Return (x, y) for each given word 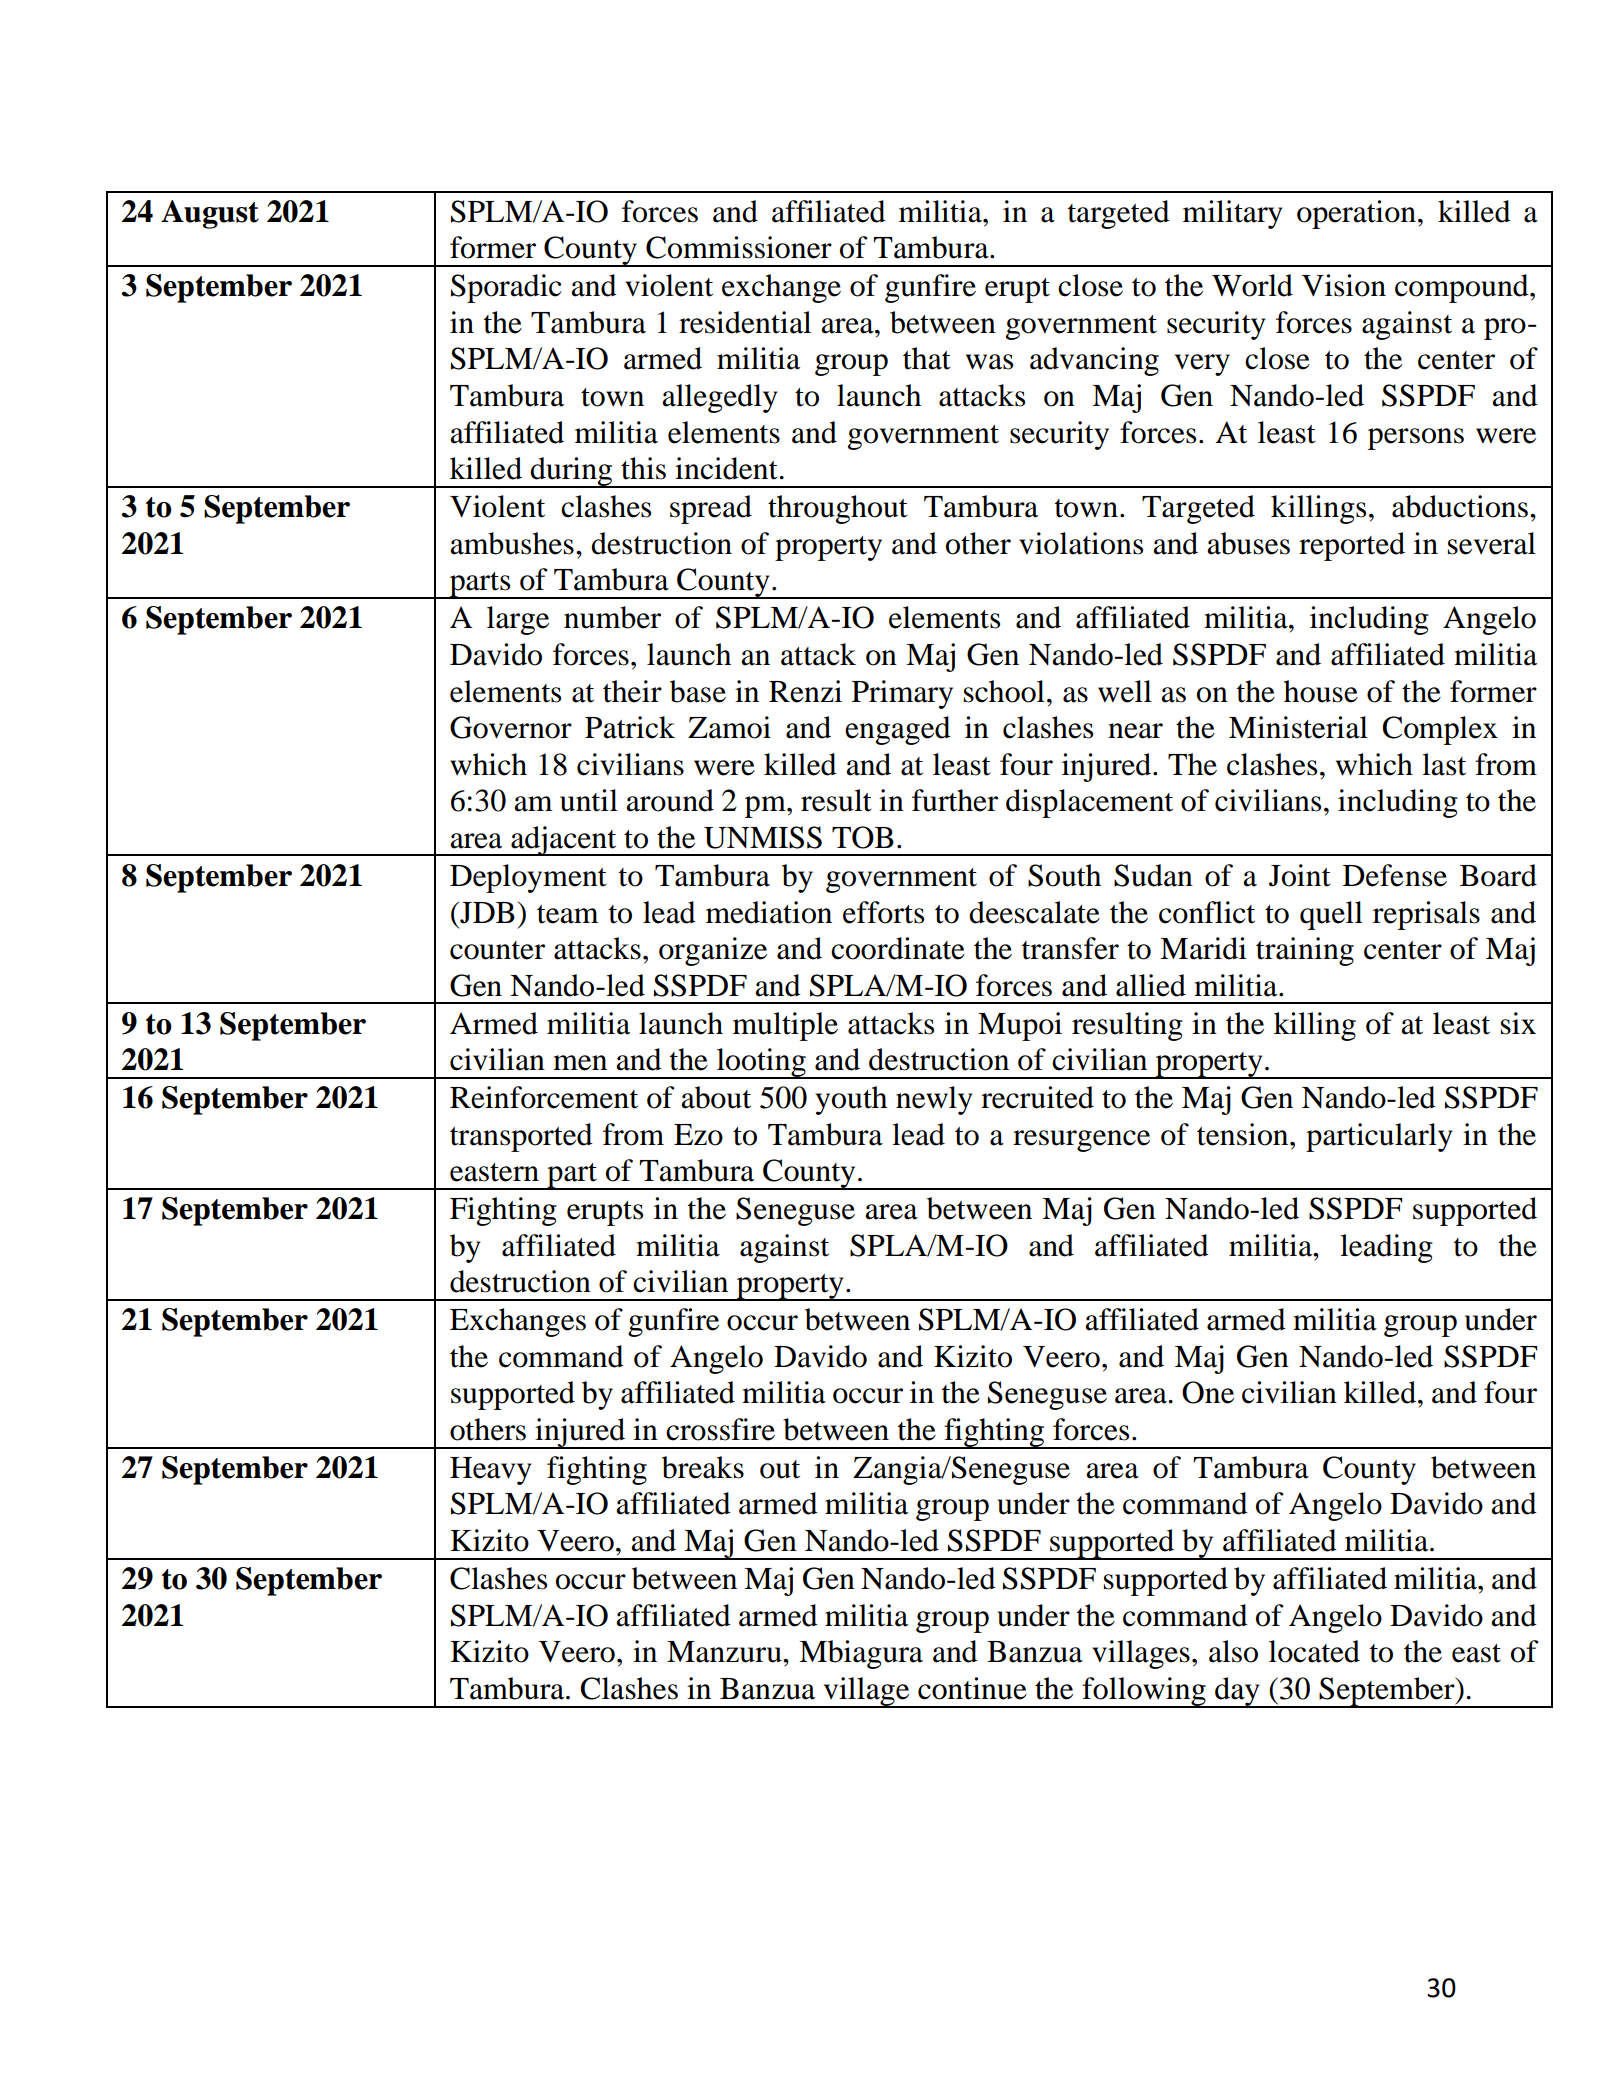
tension (1244, 1134)
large (518, 620)
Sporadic (506, 288)
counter (497, 950)
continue (972, 1688)
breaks (703, 1467)
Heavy (490, 1471)
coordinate (898, 948)
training (1305, 951)
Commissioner (739, 247)
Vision (1344, 285)
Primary (902, 694)
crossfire (720, 1429)
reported (1352, 546)
